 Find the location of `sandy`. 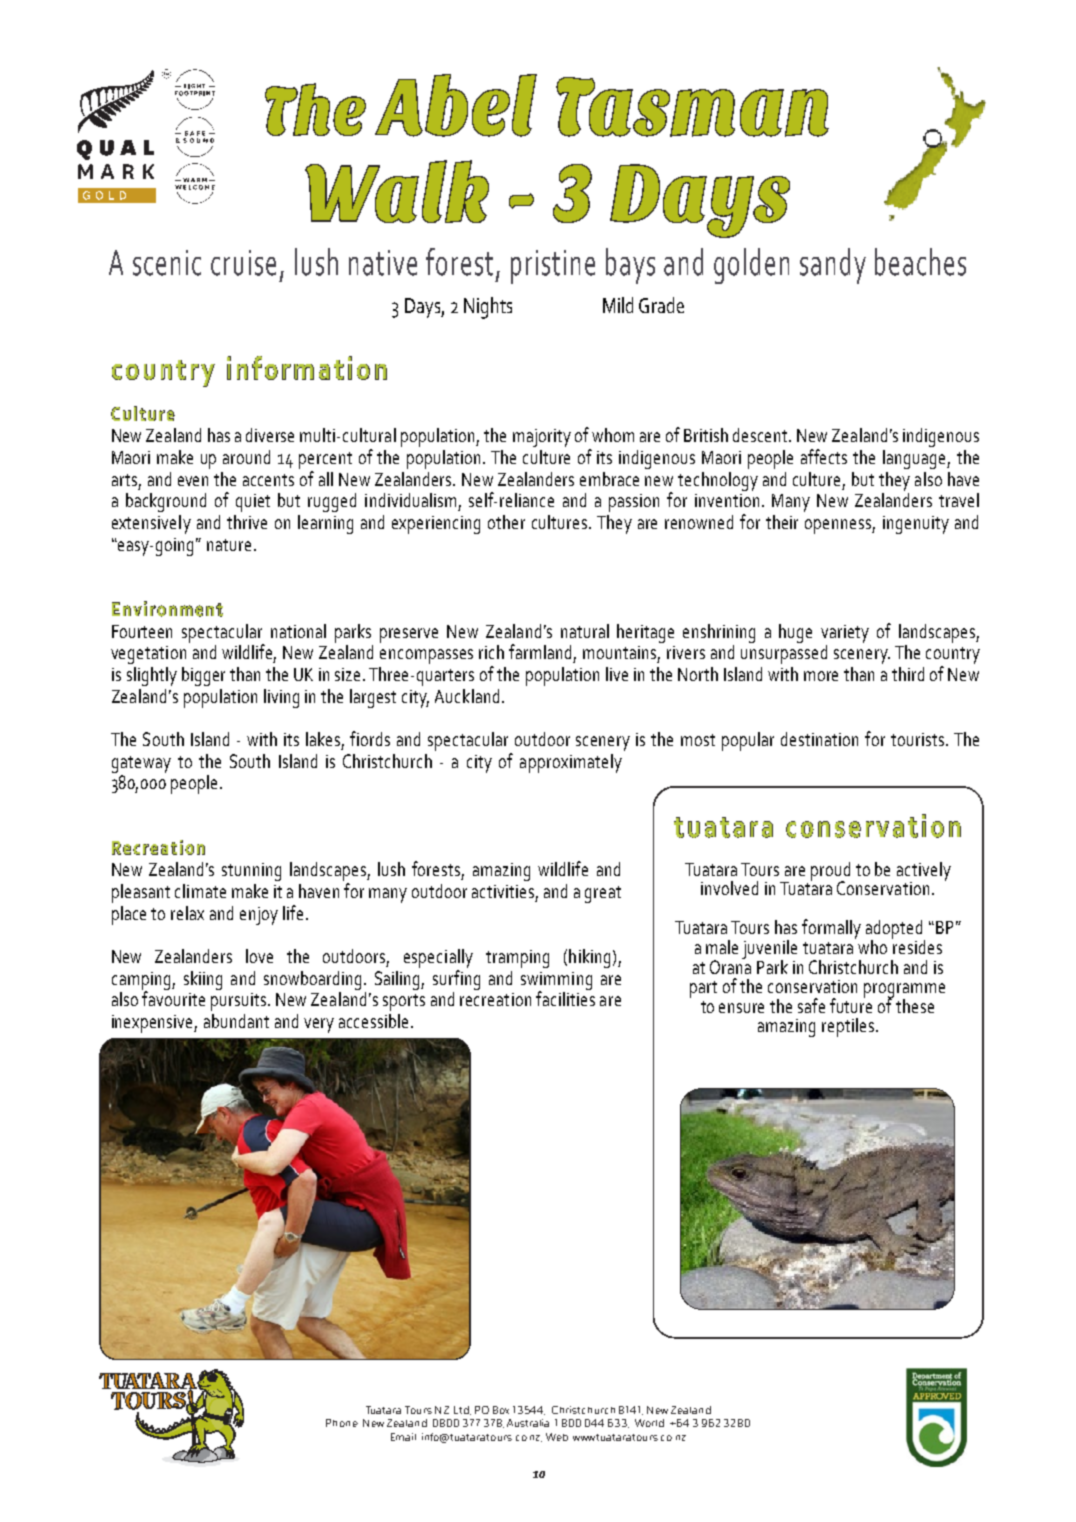

sandy is located at coordinates (833, 266).
